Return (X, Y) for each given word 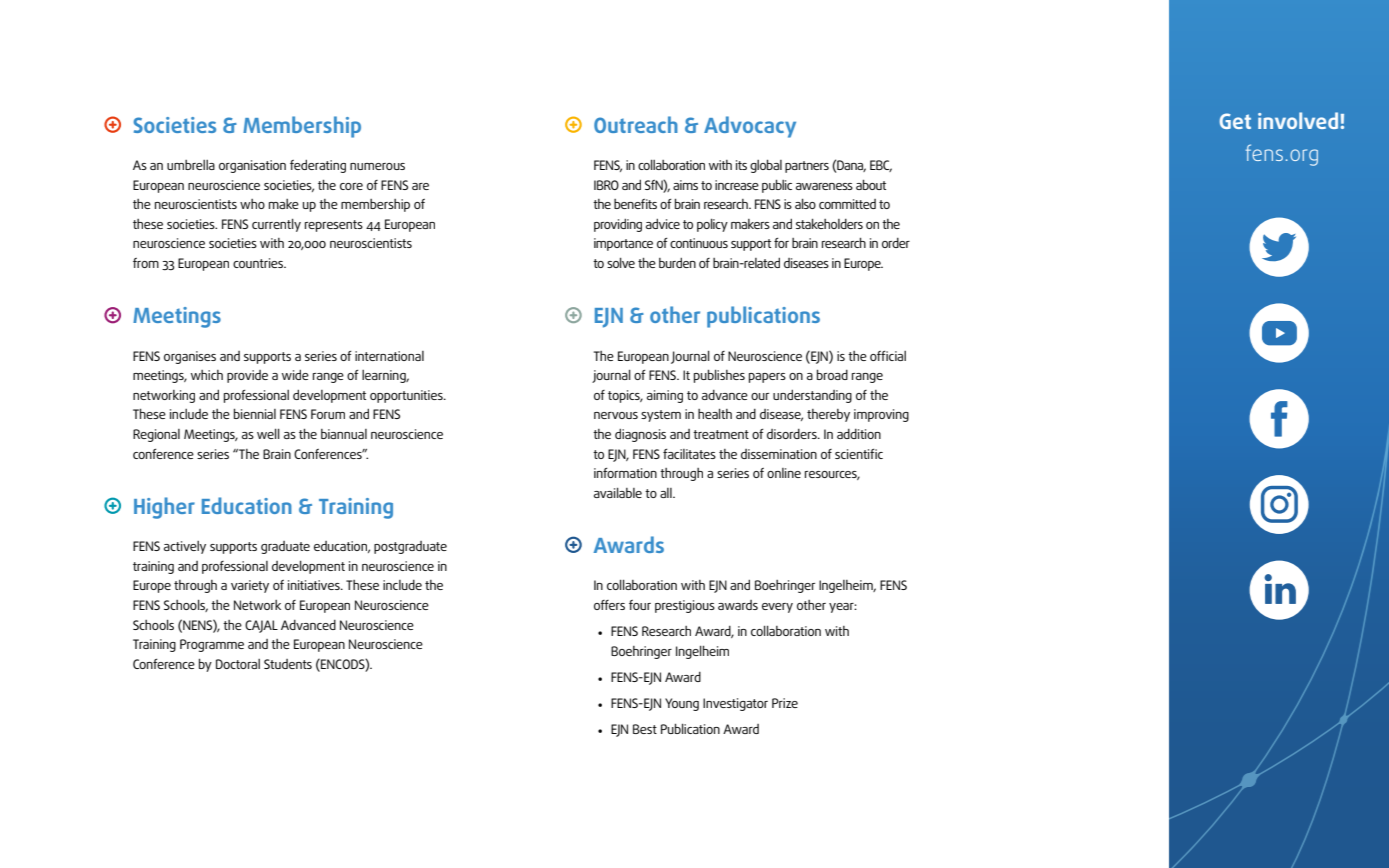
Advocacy (750, 127)
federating (318, 166)
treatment (721, 434)
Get (1235, 121)
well (268, 433)
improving (881, 415)
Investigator (735, 704)
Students (288, 664)
